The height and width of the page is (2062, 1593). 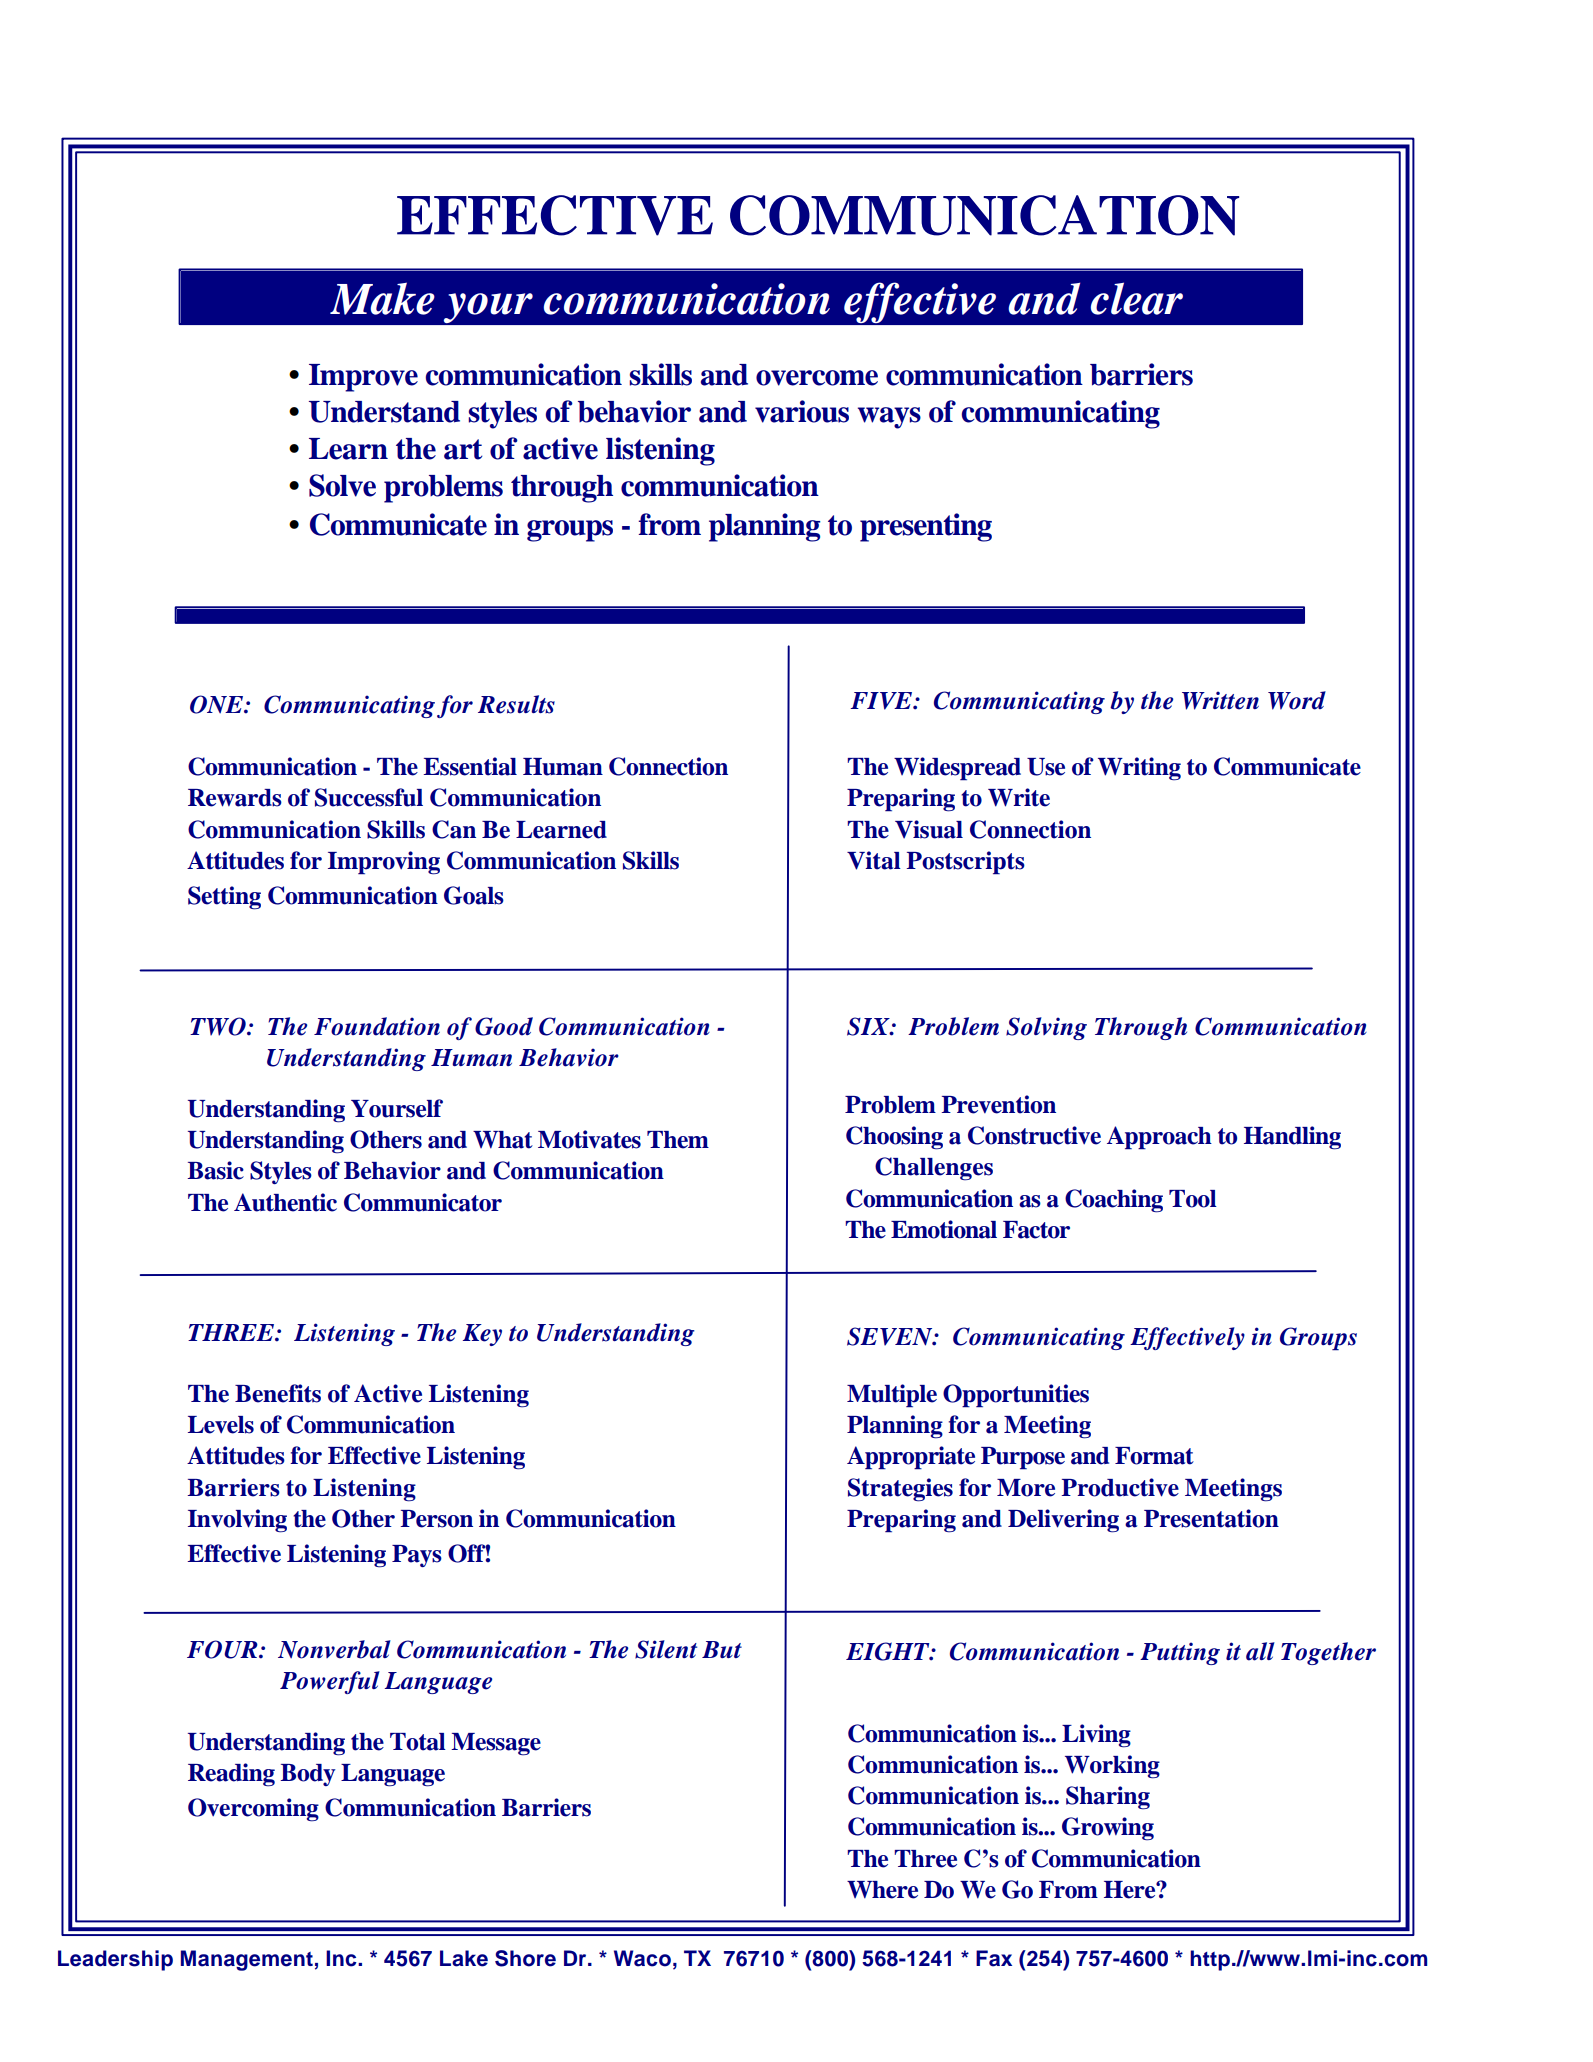 What do you see at coordinates (642, 1958) in the page?
I see `Waco` at bounding box center [642, 1958].
